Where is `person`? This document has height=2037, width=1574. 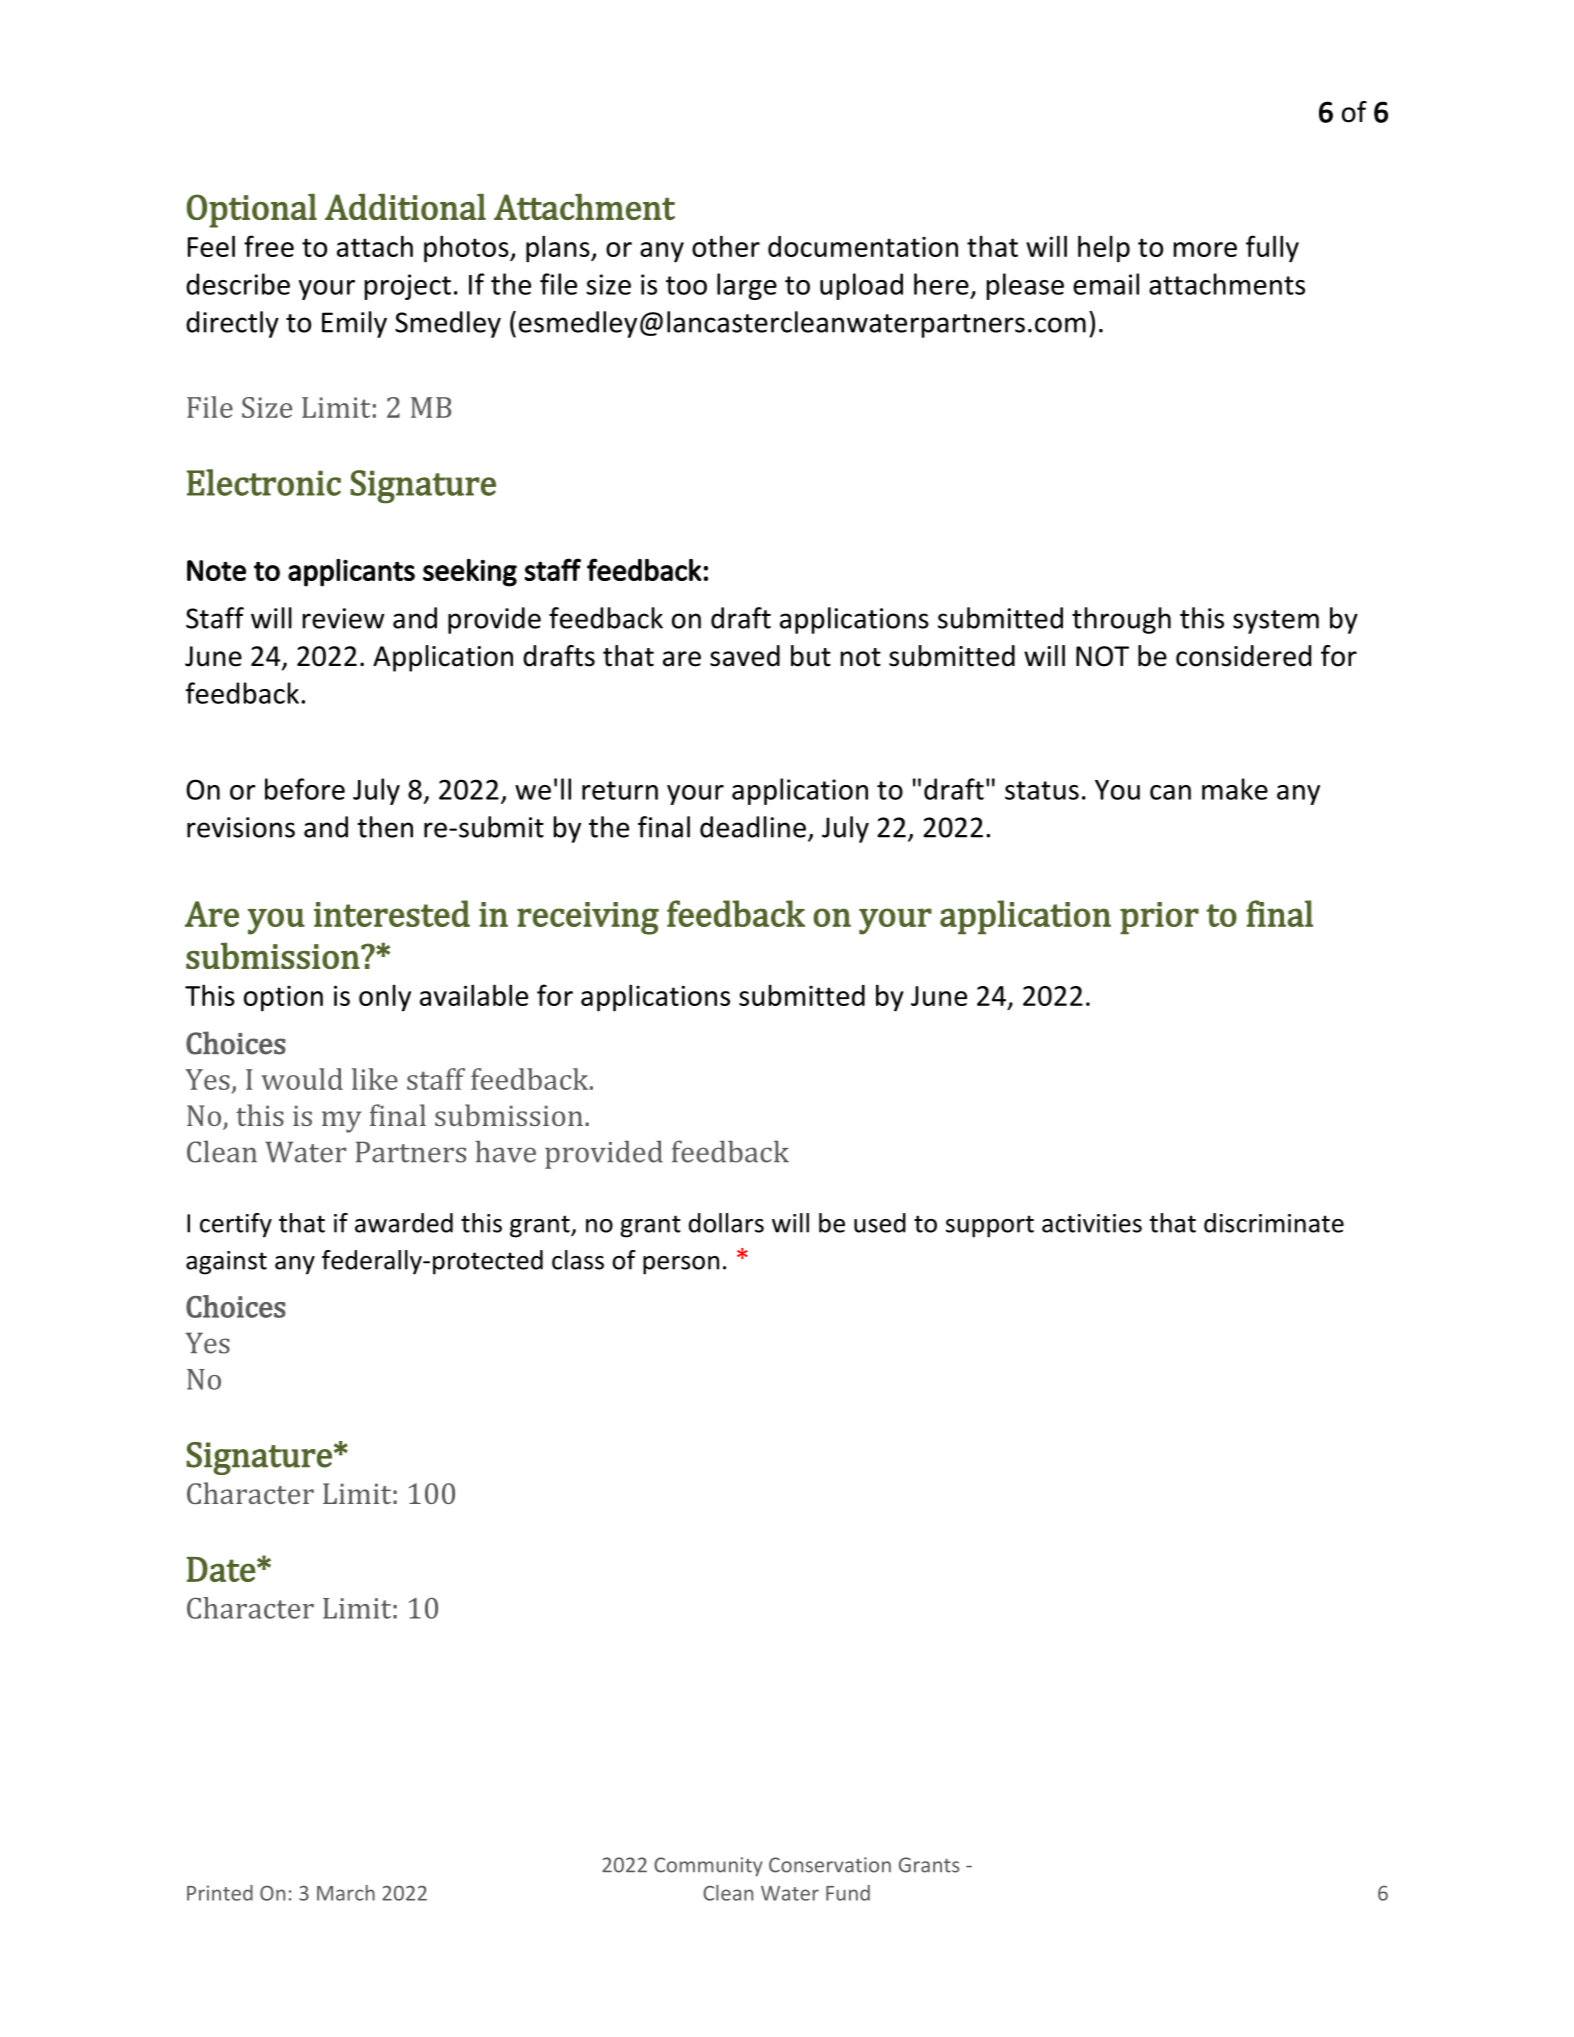 person is located at coordinates (681, 1265).
